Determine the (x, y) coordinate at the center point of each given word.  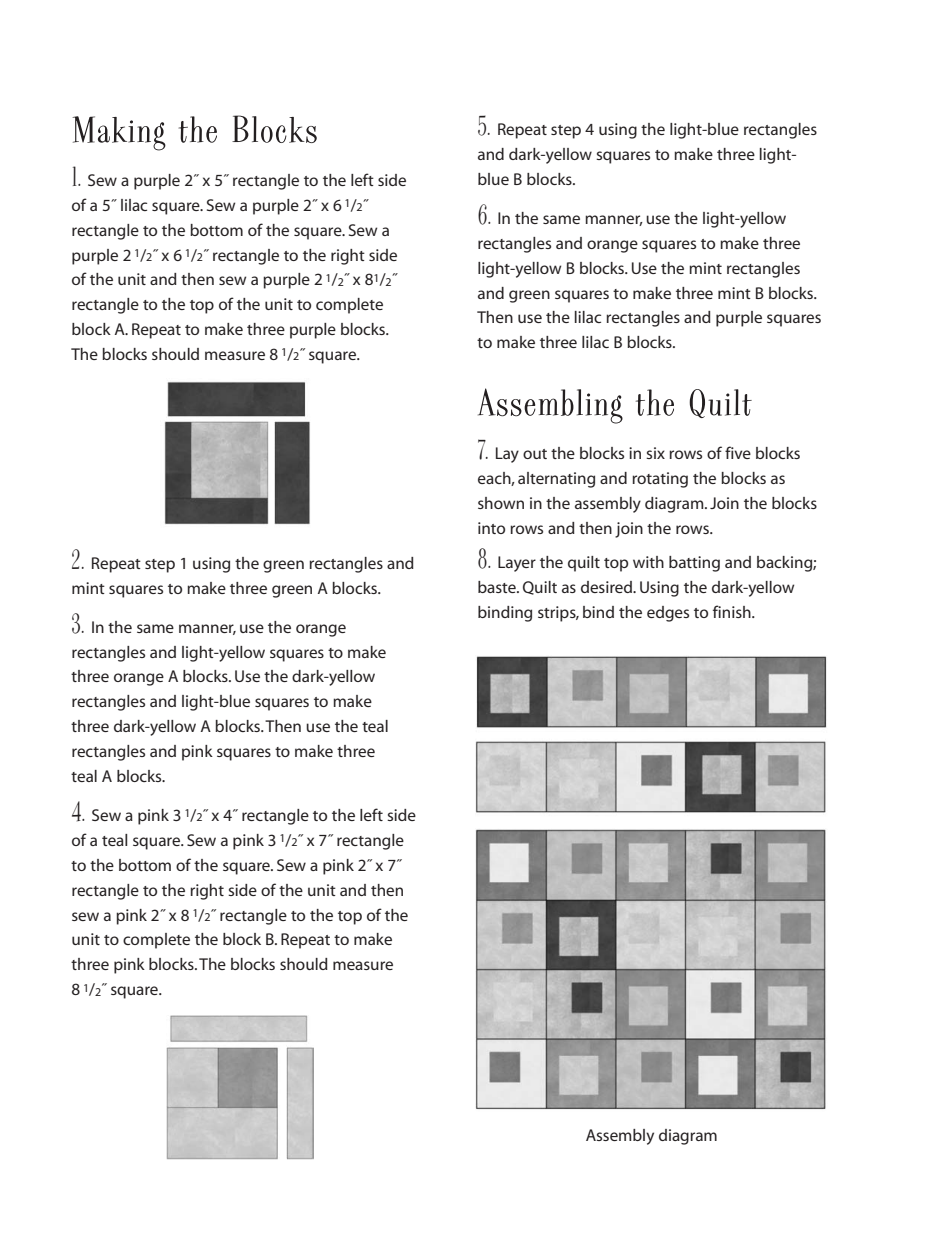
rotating (660, 480)
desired (607, 587)
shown (501, 503)
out (535, 454)
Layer (517, 564)
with (648, 562)
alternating (556, 480)
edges (668, 614)
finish (733, 611)
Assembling (550, 406)
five (738, 452)
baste (498, 587)
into (491, 528)
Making (119, 133)
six (655, 453)
